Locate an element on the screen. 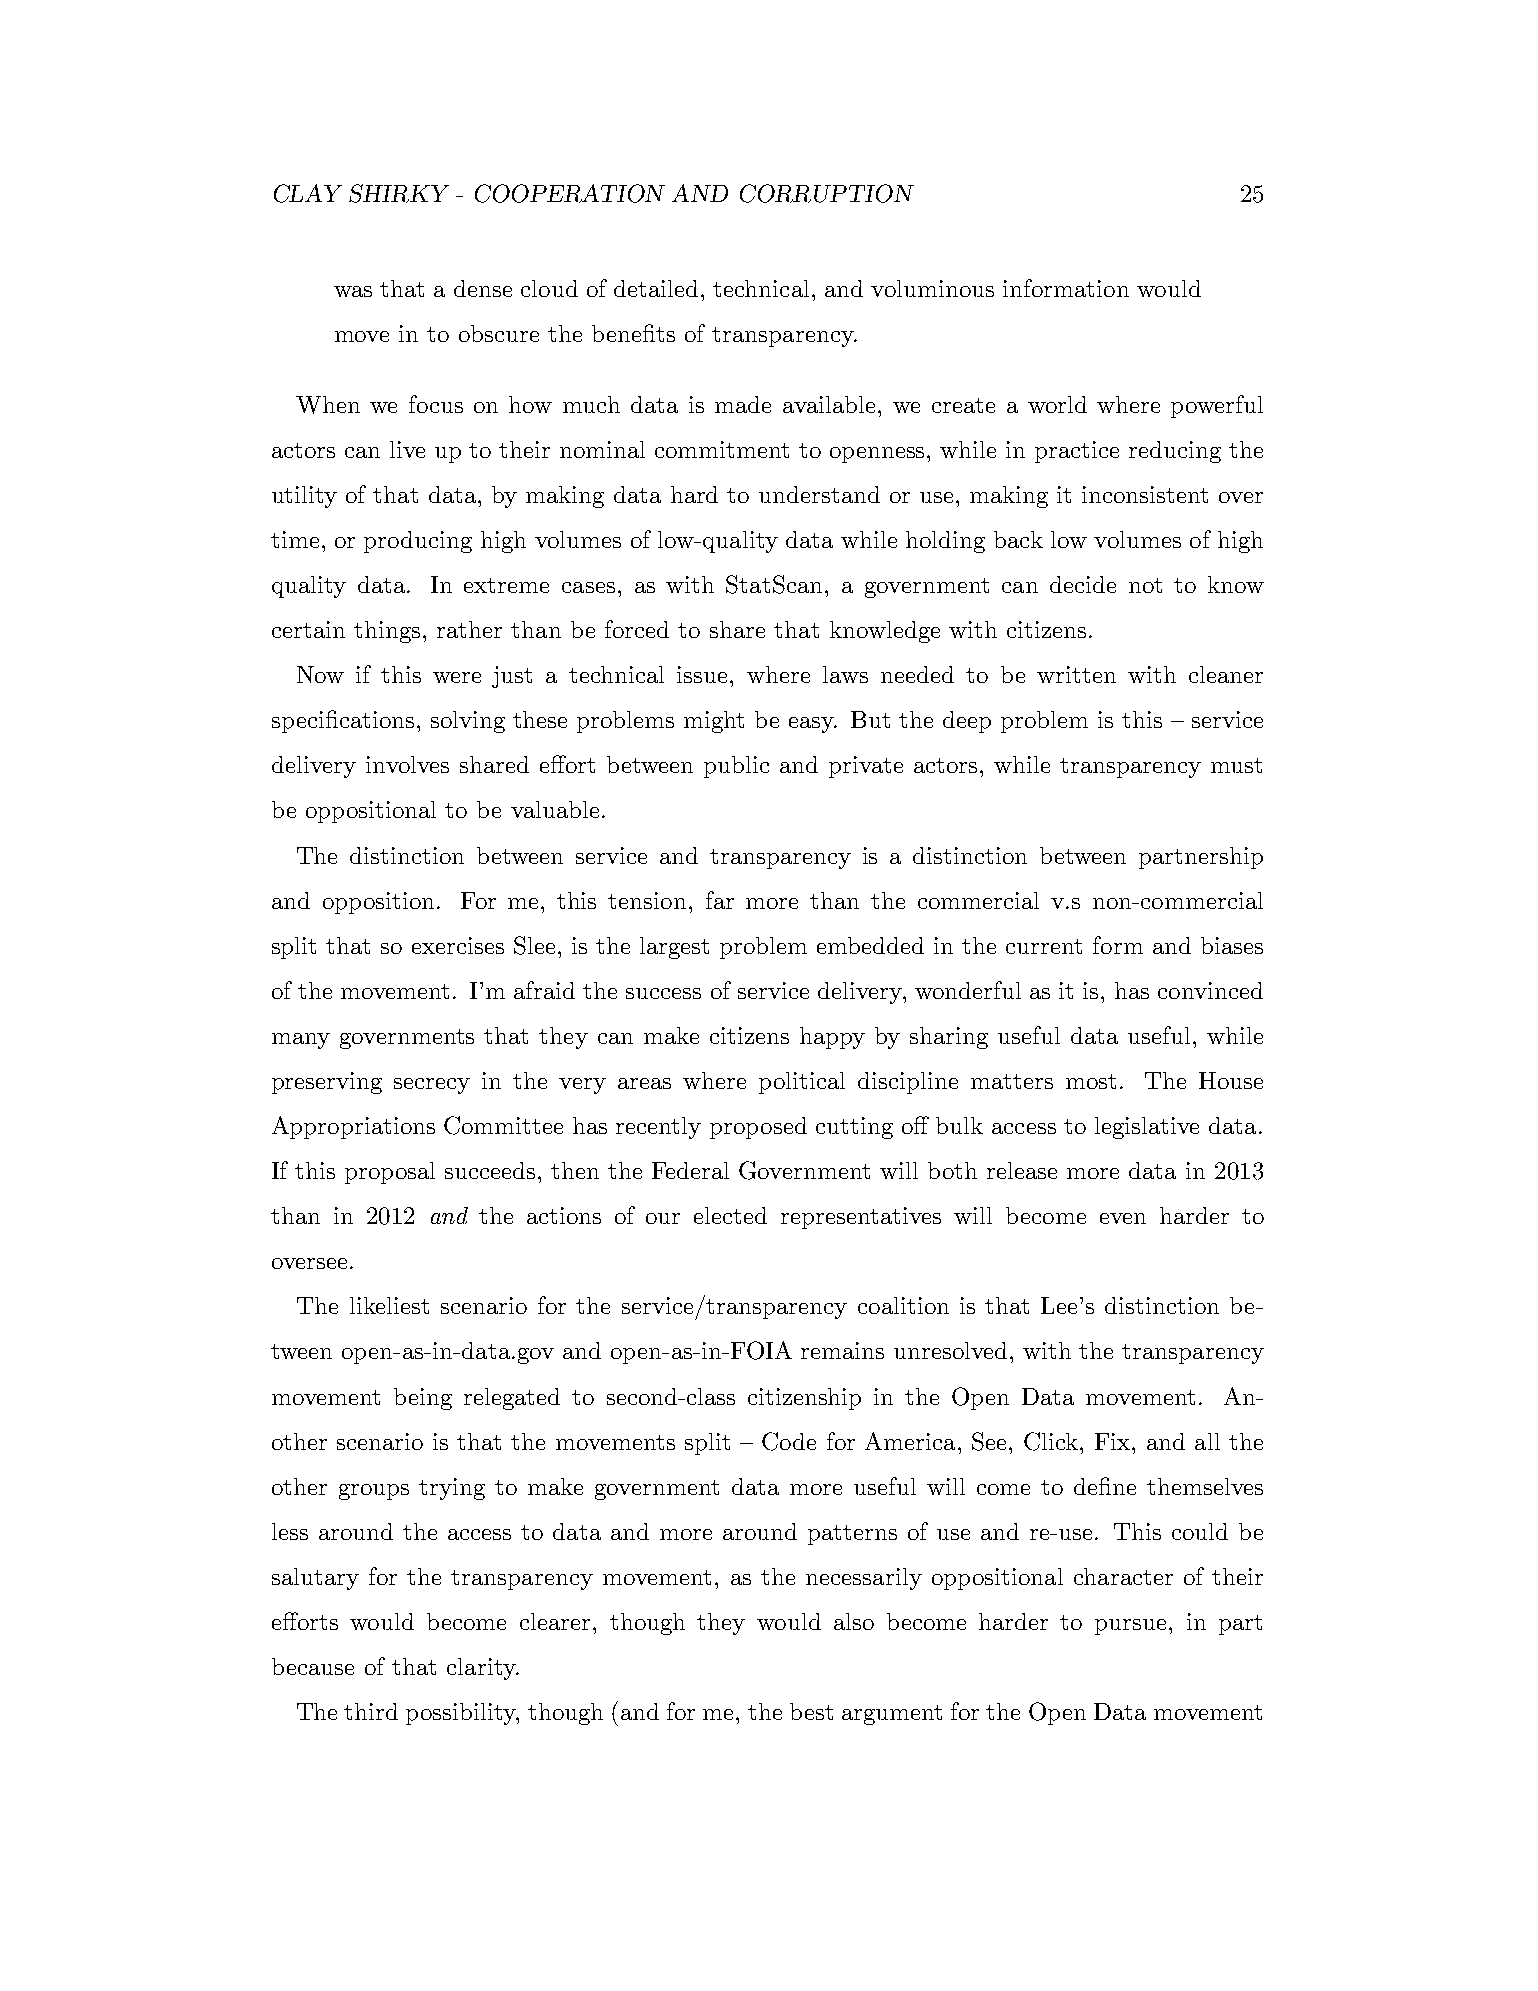  even is located at coordinates (1123, 1218).
